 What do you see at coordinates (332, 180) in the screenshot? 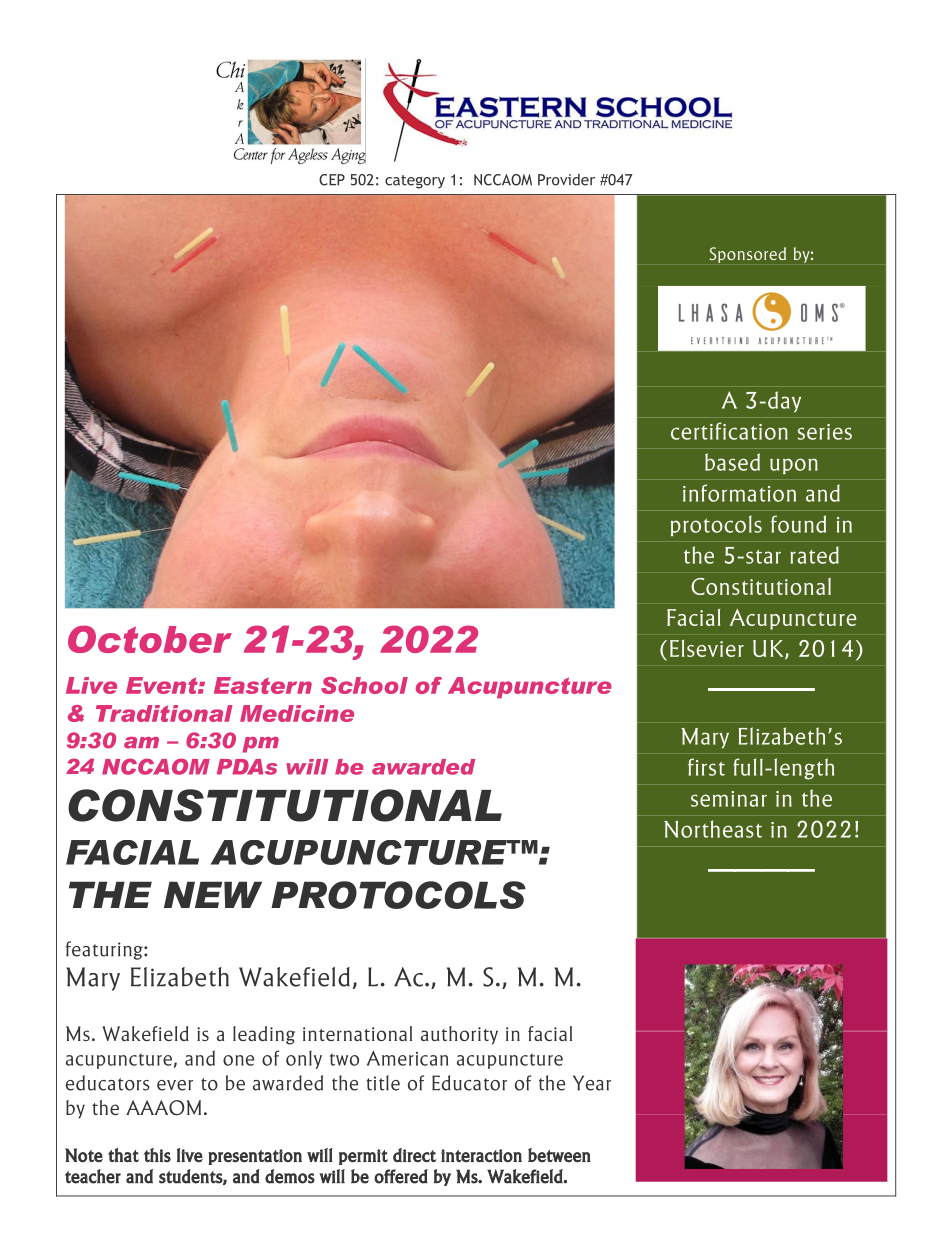
I see `CEP` at bounding box center [332, 180].
